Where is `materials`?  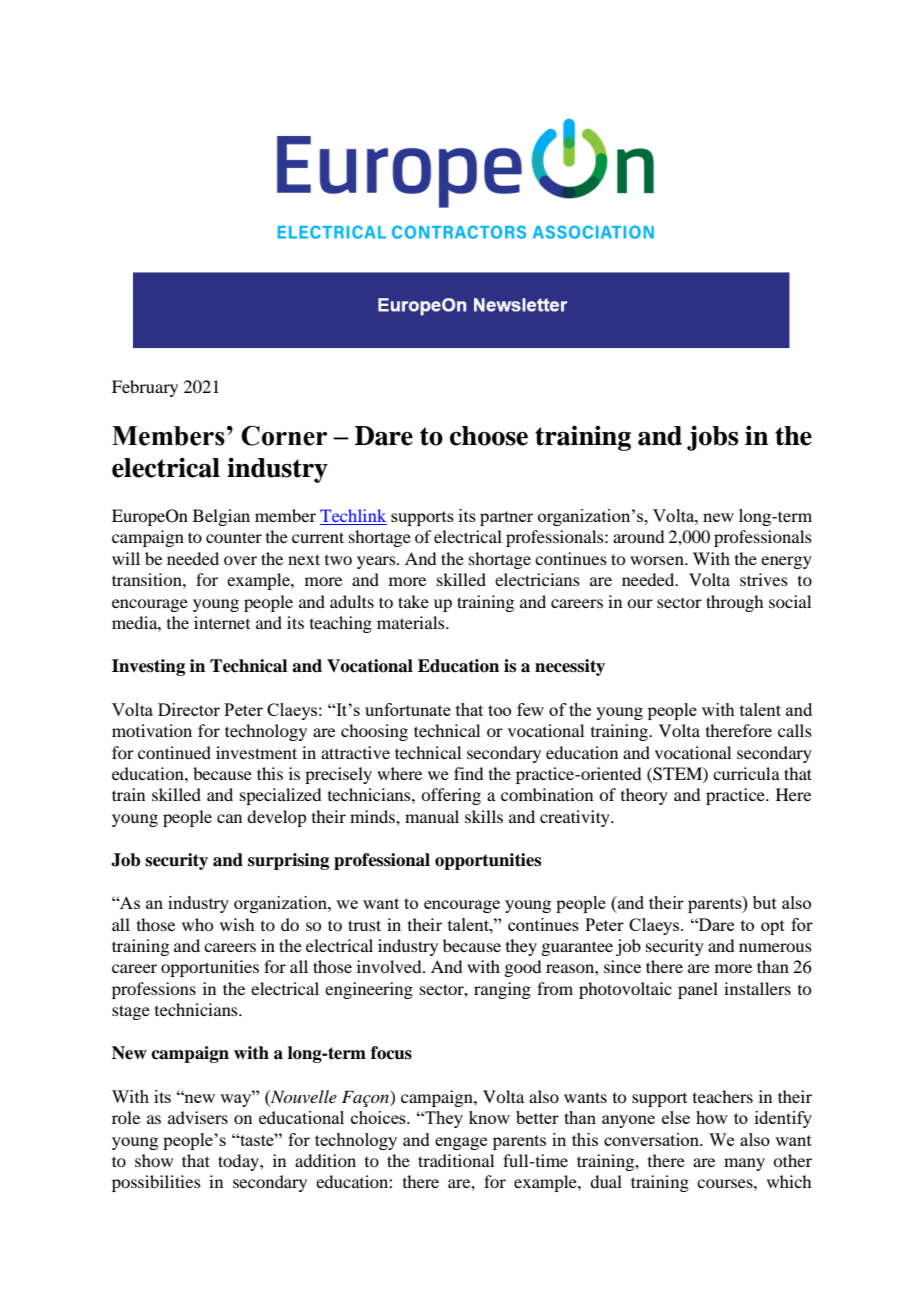 materials is located at coordinates (412, 622).
